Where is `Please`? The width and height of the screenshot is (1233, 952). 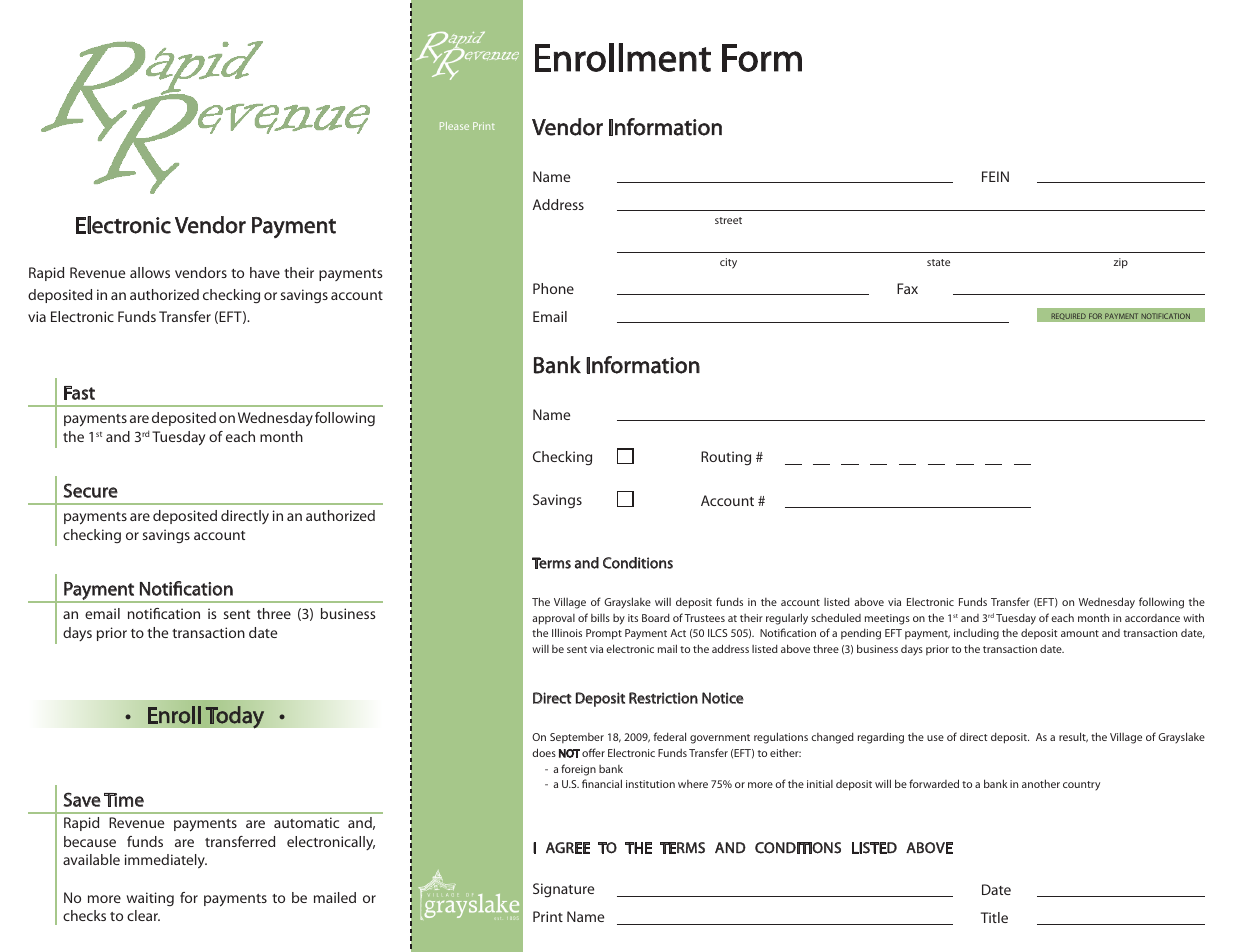
Please is located at coordinates (454, 126).
